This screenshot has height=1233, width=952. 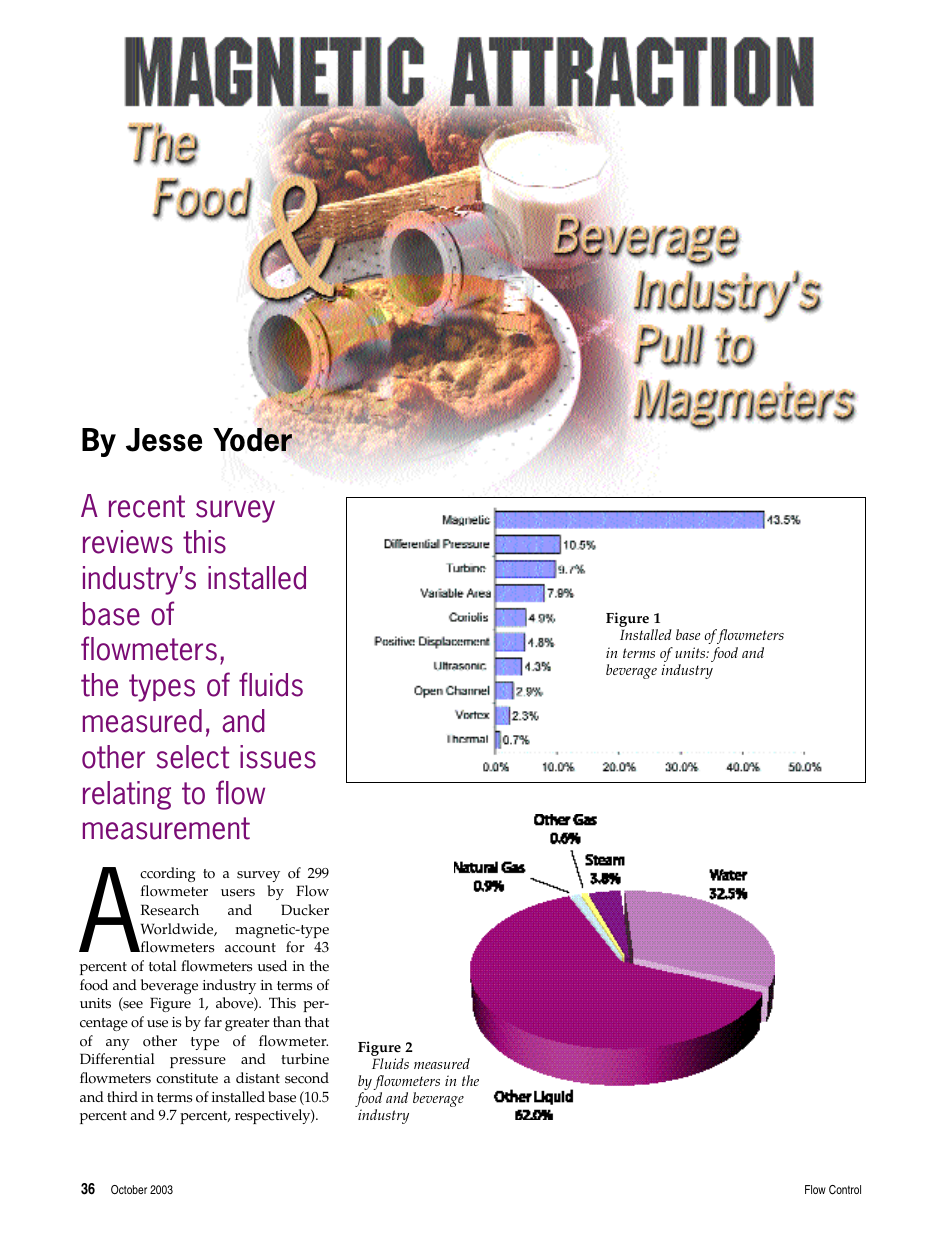 I want to click on measurement, so click(x=166, y=828).
